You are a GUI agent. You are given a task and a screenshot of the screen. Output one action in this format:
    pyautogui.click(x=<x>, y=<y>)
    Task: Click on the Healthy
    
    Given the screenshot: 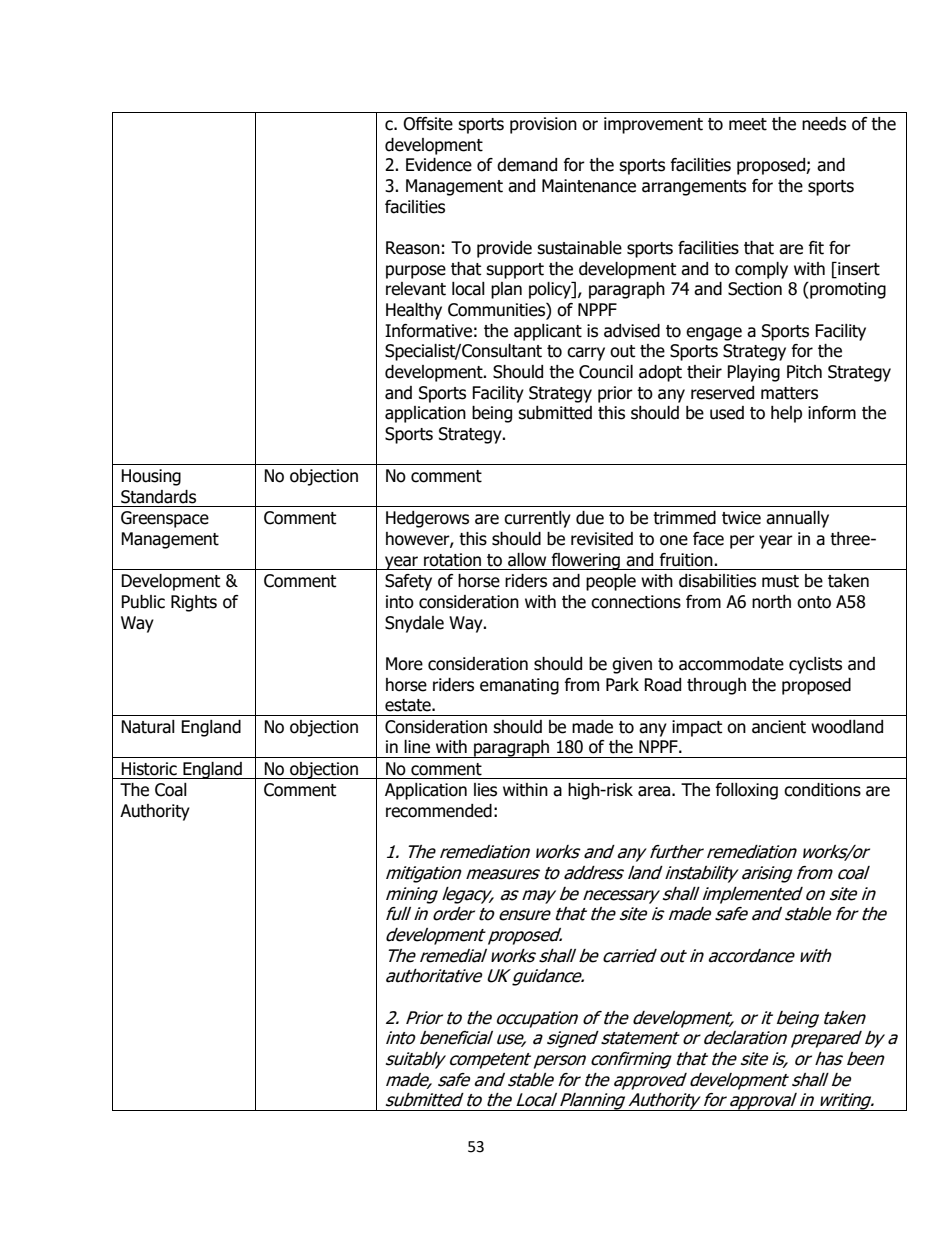 What is the action you would take?
    pyautogui.click(x=414, y=311)
